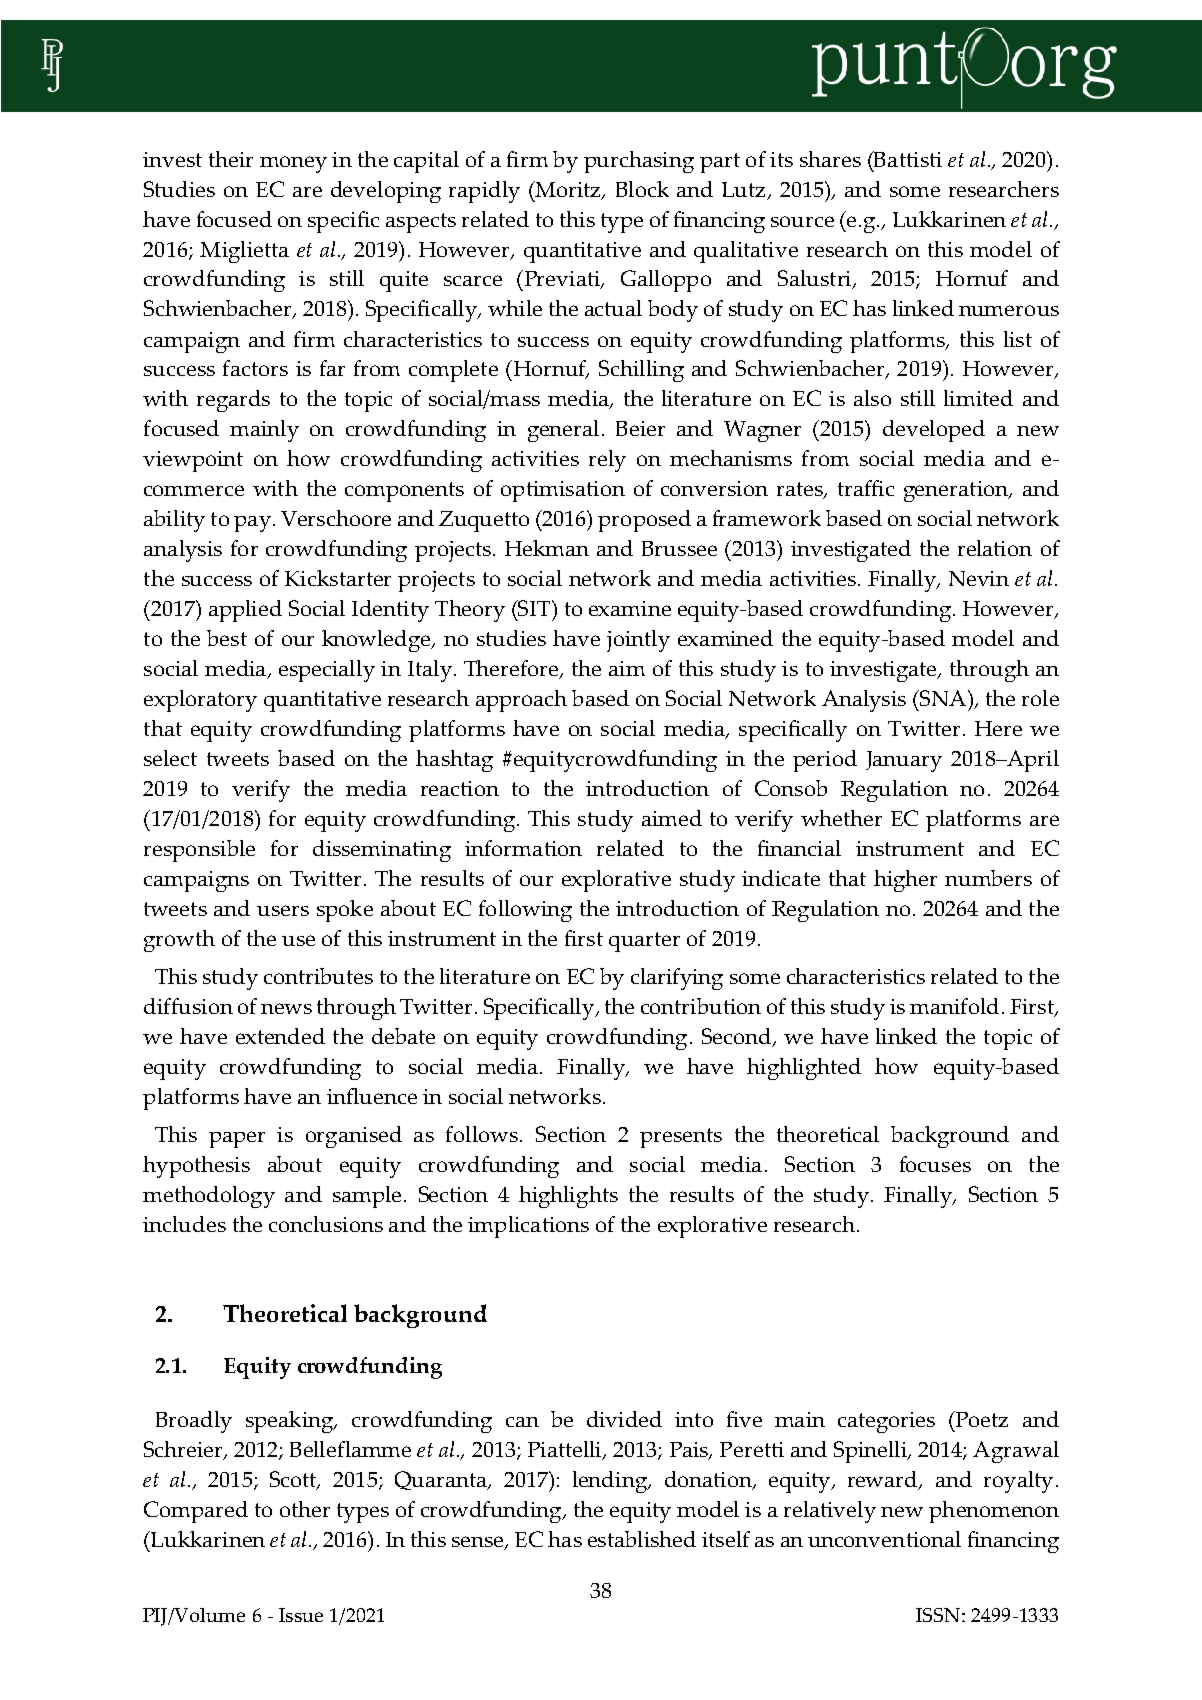  I want to click on presents, so click(681, 1138).
